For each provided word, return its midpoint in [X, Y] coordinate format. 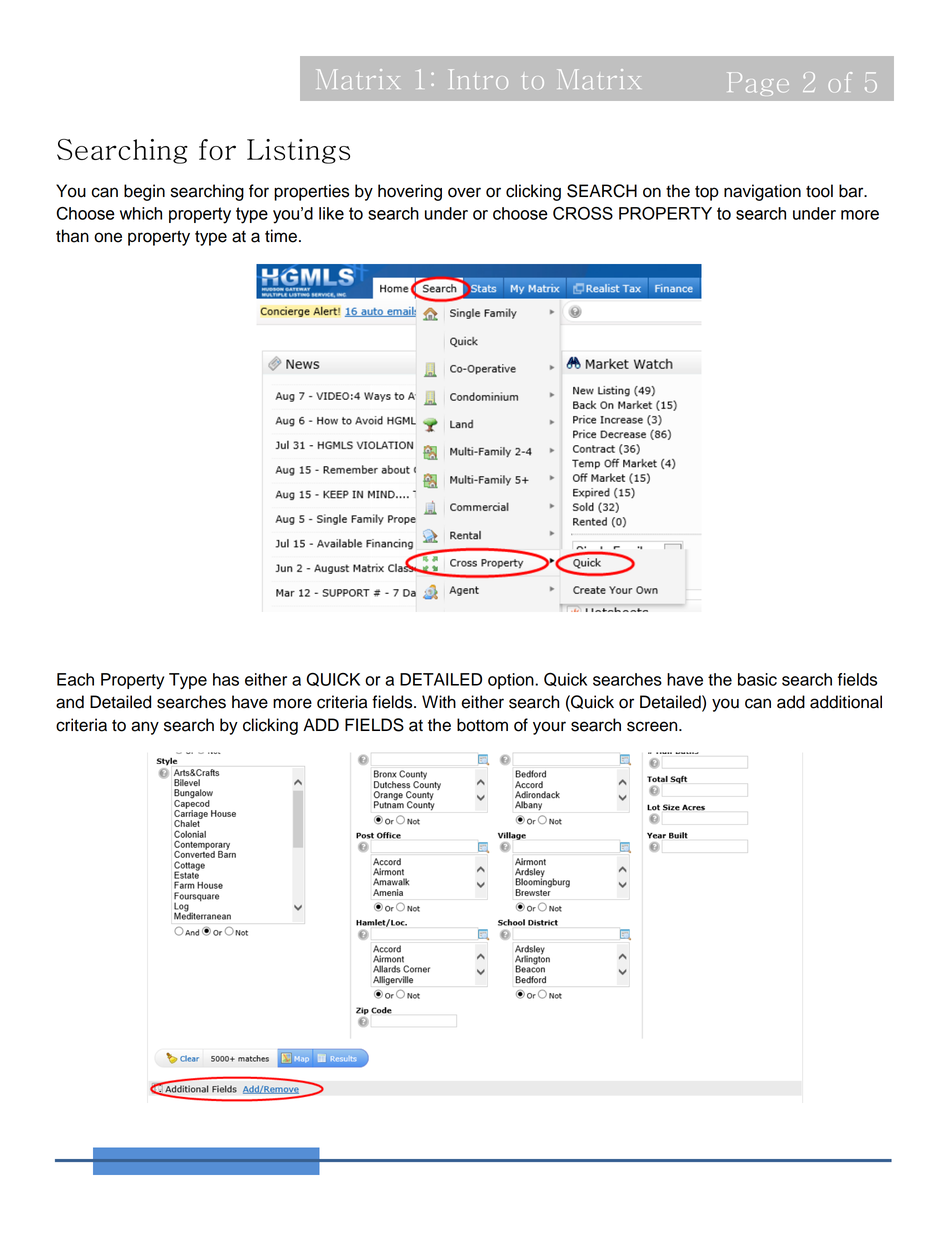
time [281, 236]
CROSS [583, 213]
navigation [762, 192]
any [145, 728]
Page [758, 84]
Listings [298, 151]
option [512, 681]
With [439, 701]
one [108, 237]
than [72, 236]
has [226, 679]
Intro [478, 79]
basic [757, 679]
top [707, 193]
